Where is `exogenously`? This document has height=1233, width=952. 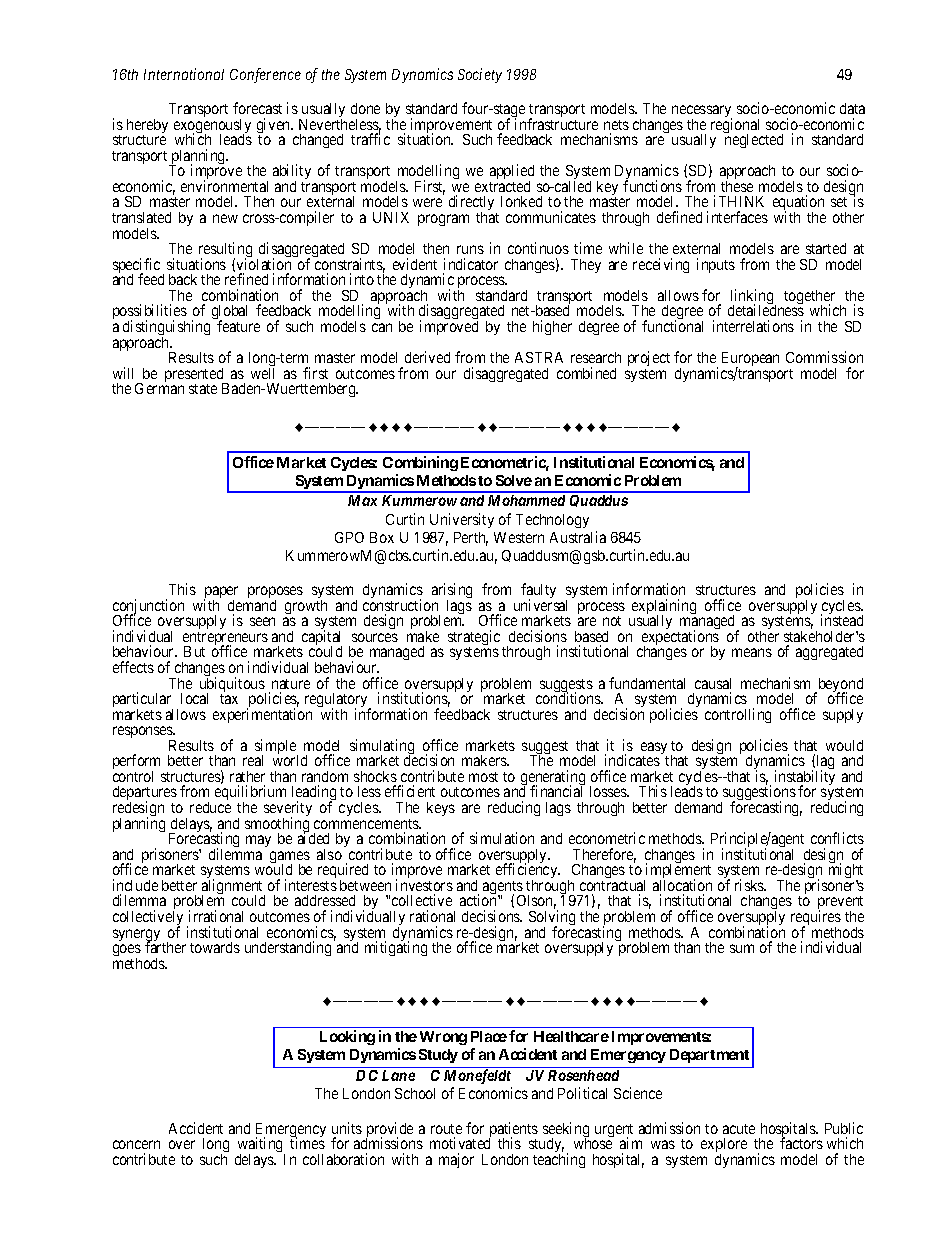
exogenously is located at coordinates (212, 127).
